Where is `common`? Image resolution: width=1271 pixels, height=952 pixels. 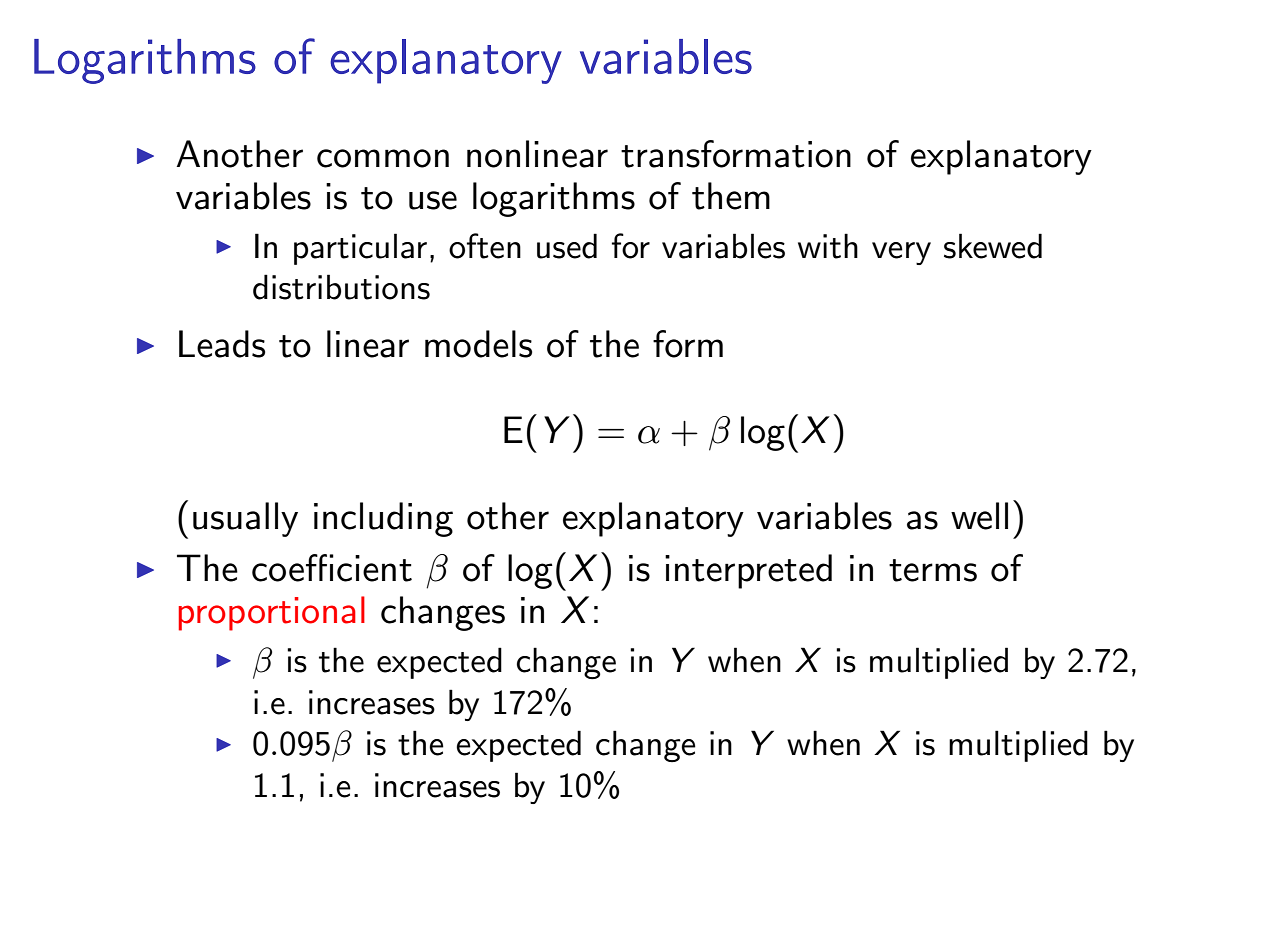 common is located at coordinates (383, 158).
